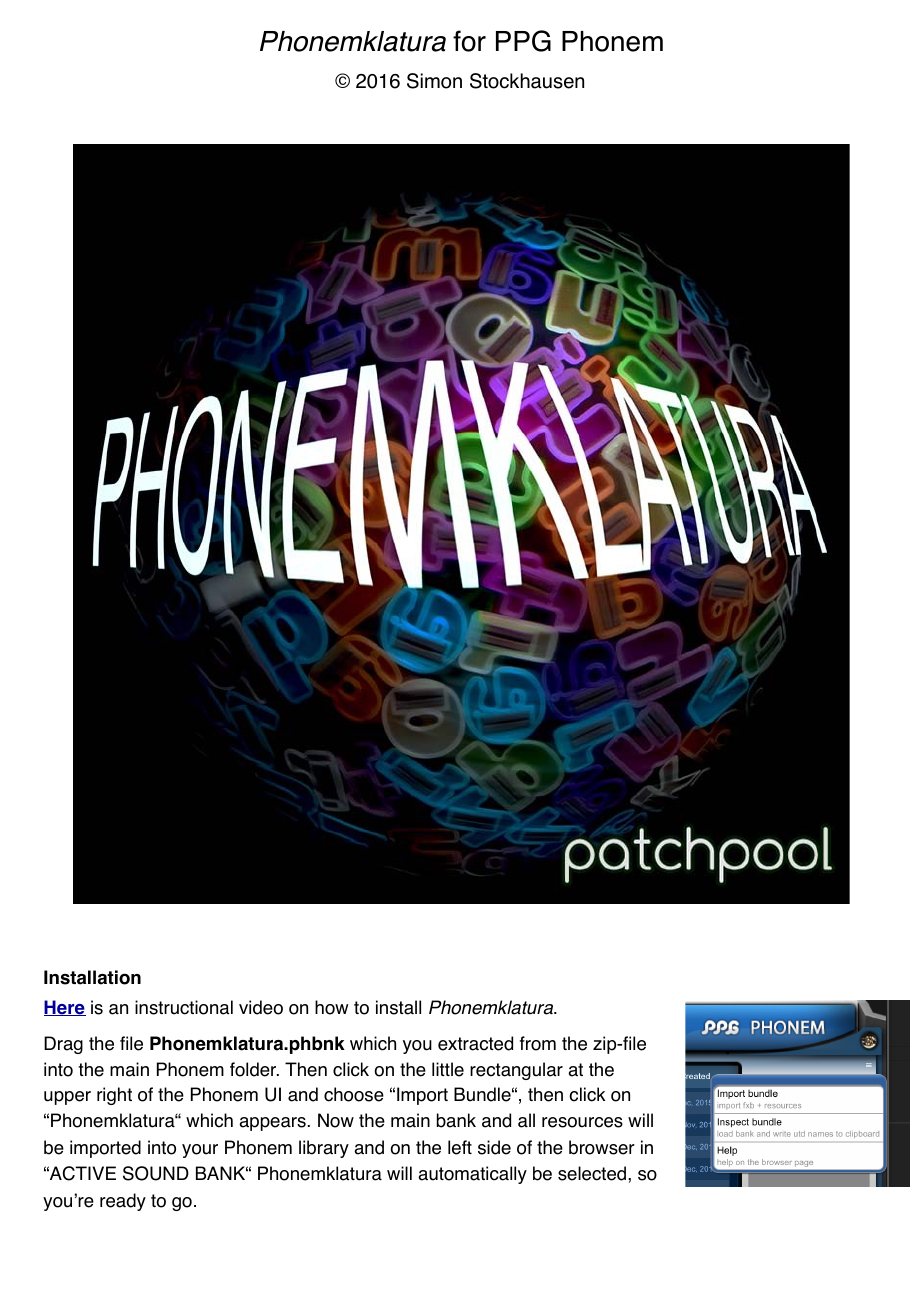 The image size is (924, 1308). What do you see at coordinates (469, 41) in the screenshot?
I see `for` at bounding box center [469, 41].
